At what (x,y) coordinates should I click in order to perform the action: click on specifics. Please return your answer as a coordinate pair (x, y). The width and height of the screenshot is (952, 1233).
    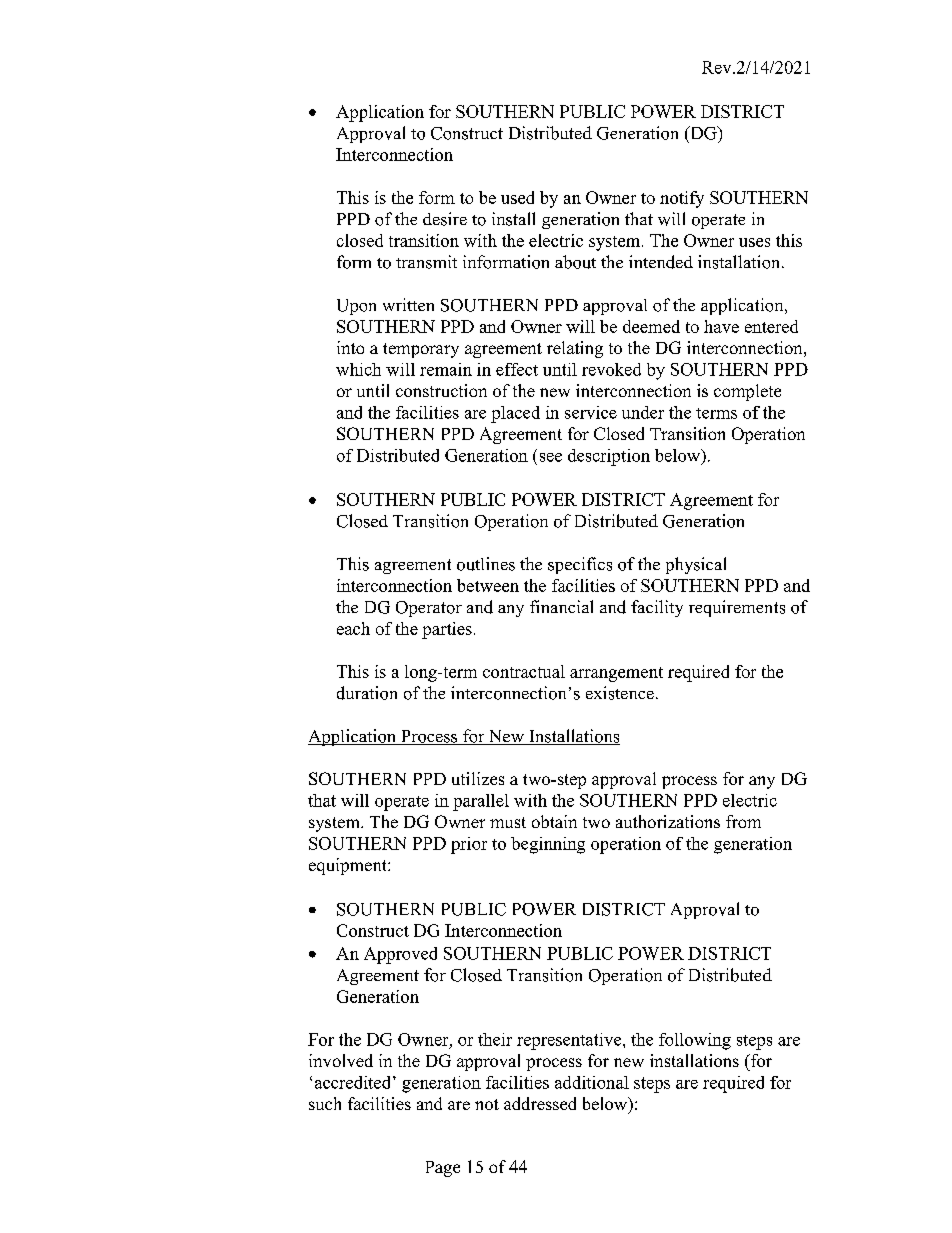
    Looking at the image, I should click on (580, 565).
